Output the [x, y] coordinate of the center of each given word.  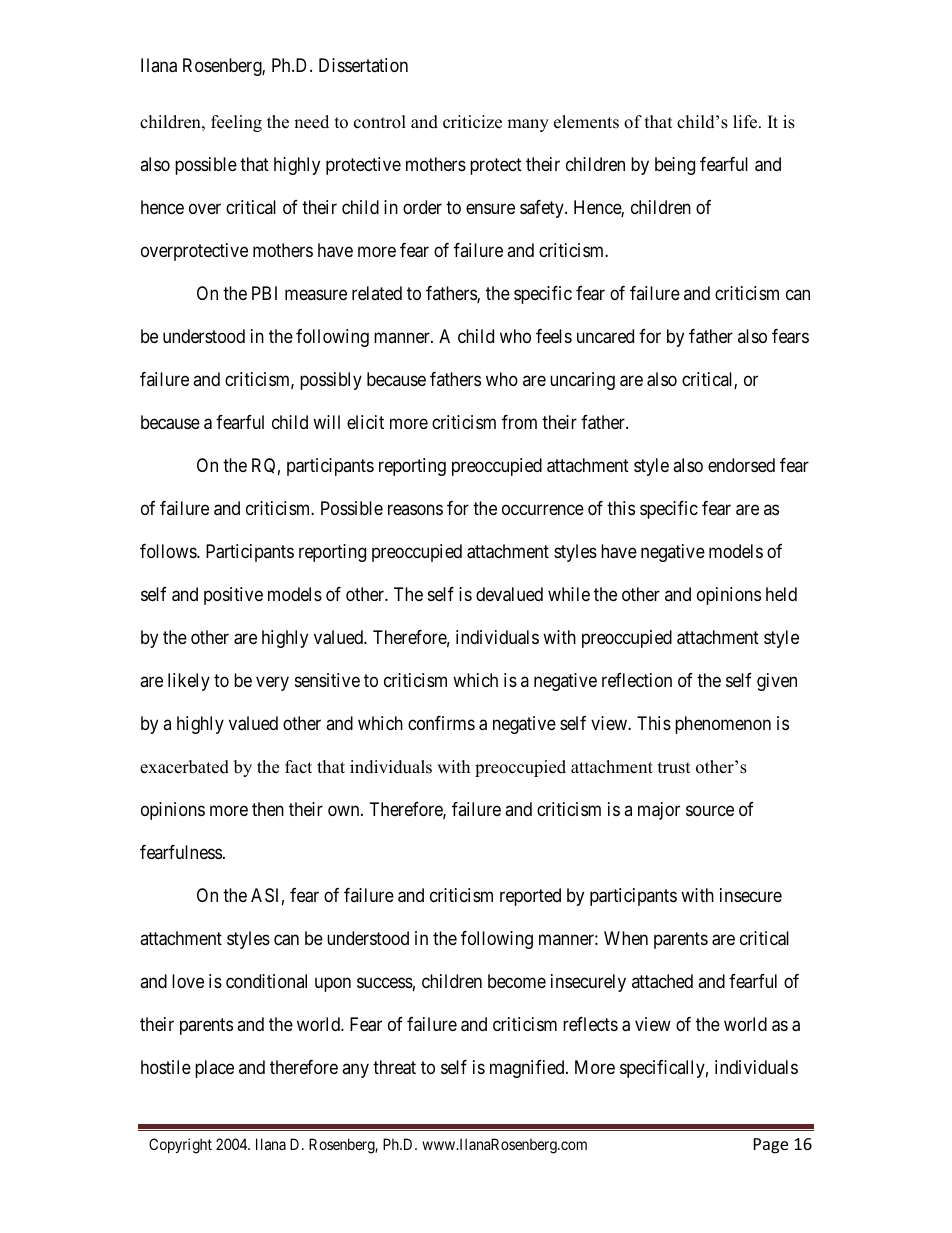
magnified [528, 1069]
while [569, 594]
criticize [472, 122]
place [214, 1069]
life [746, 122]
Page [771, 1146]
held [781, 594]
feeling [236, 123]
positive [233, 596]
